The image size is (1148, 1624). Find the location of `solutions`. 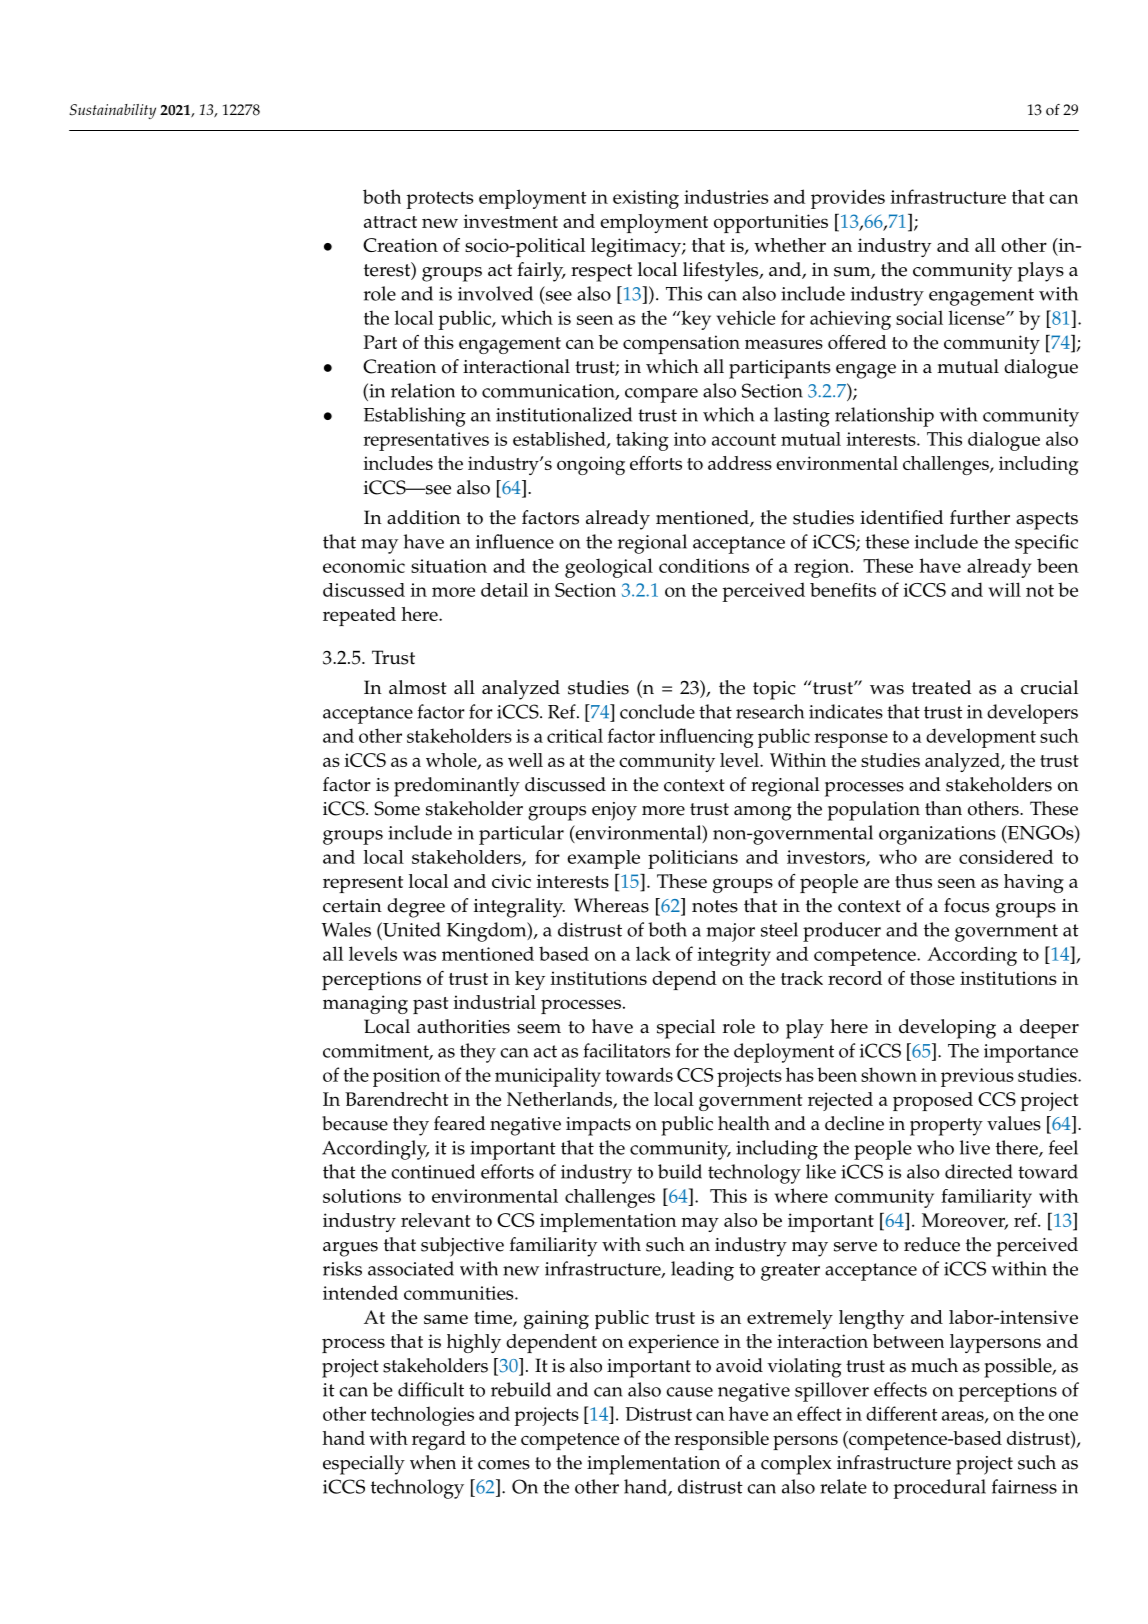

solutions is located at coordinates (362, 1196).
